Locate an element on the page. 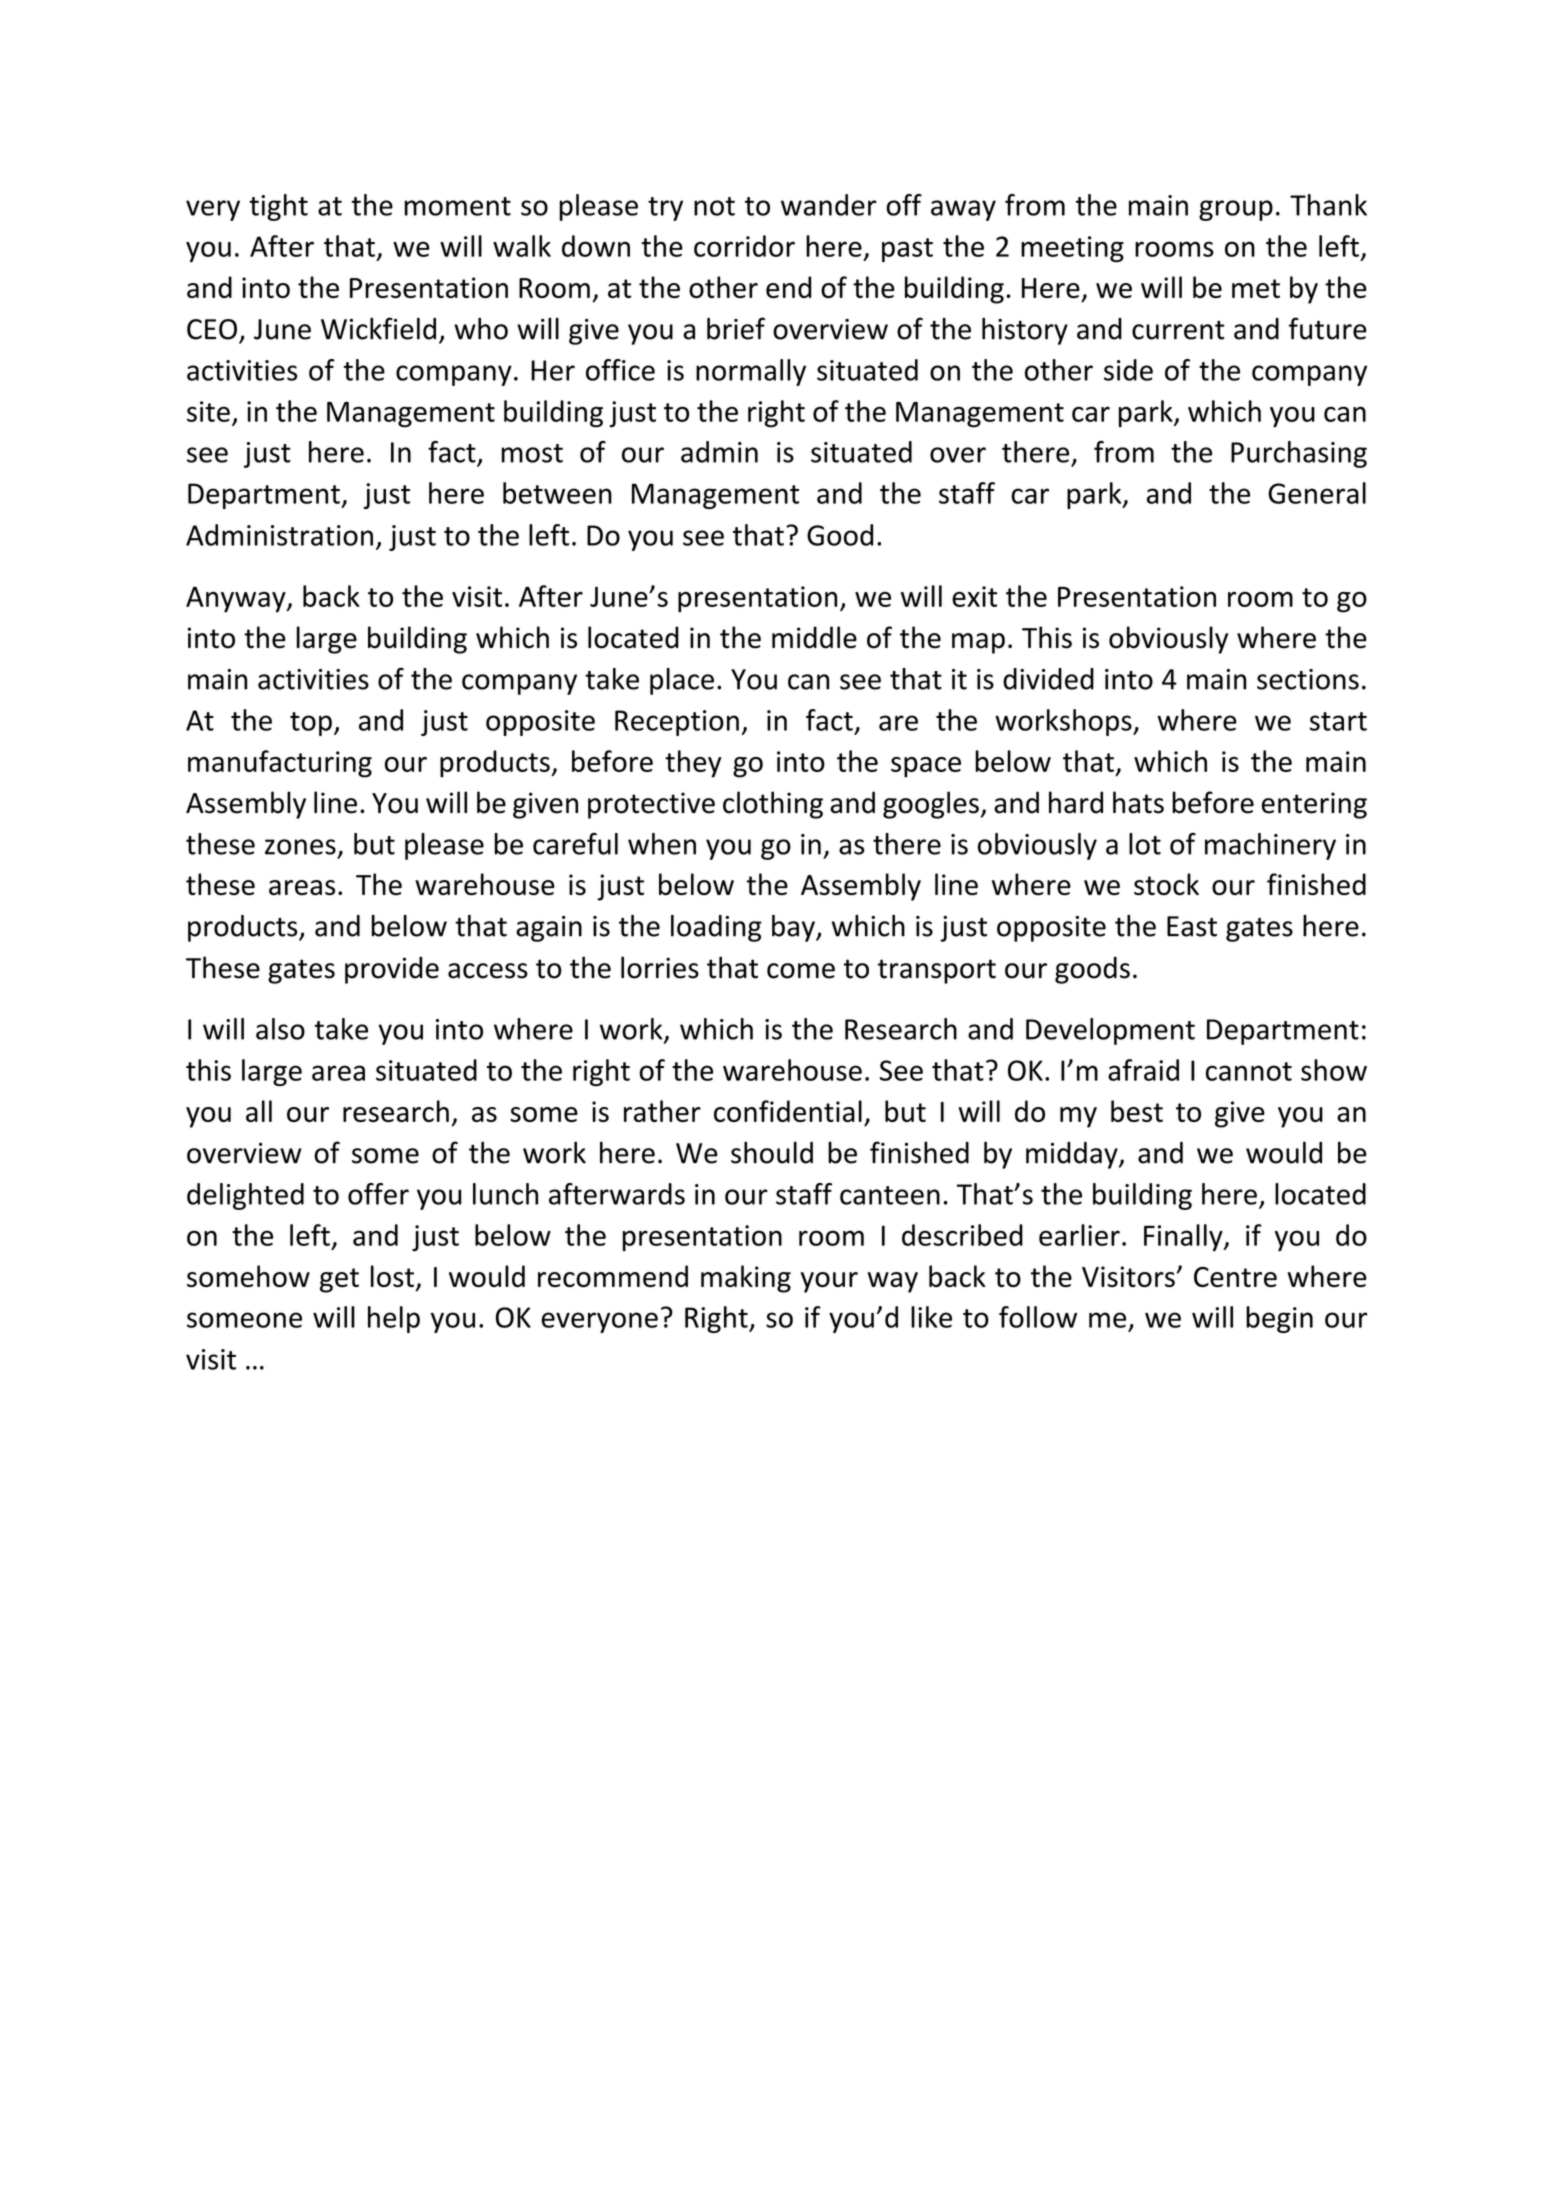 The height and width of the document is (2193, 1551). they is located at coordinates (693, 764).
